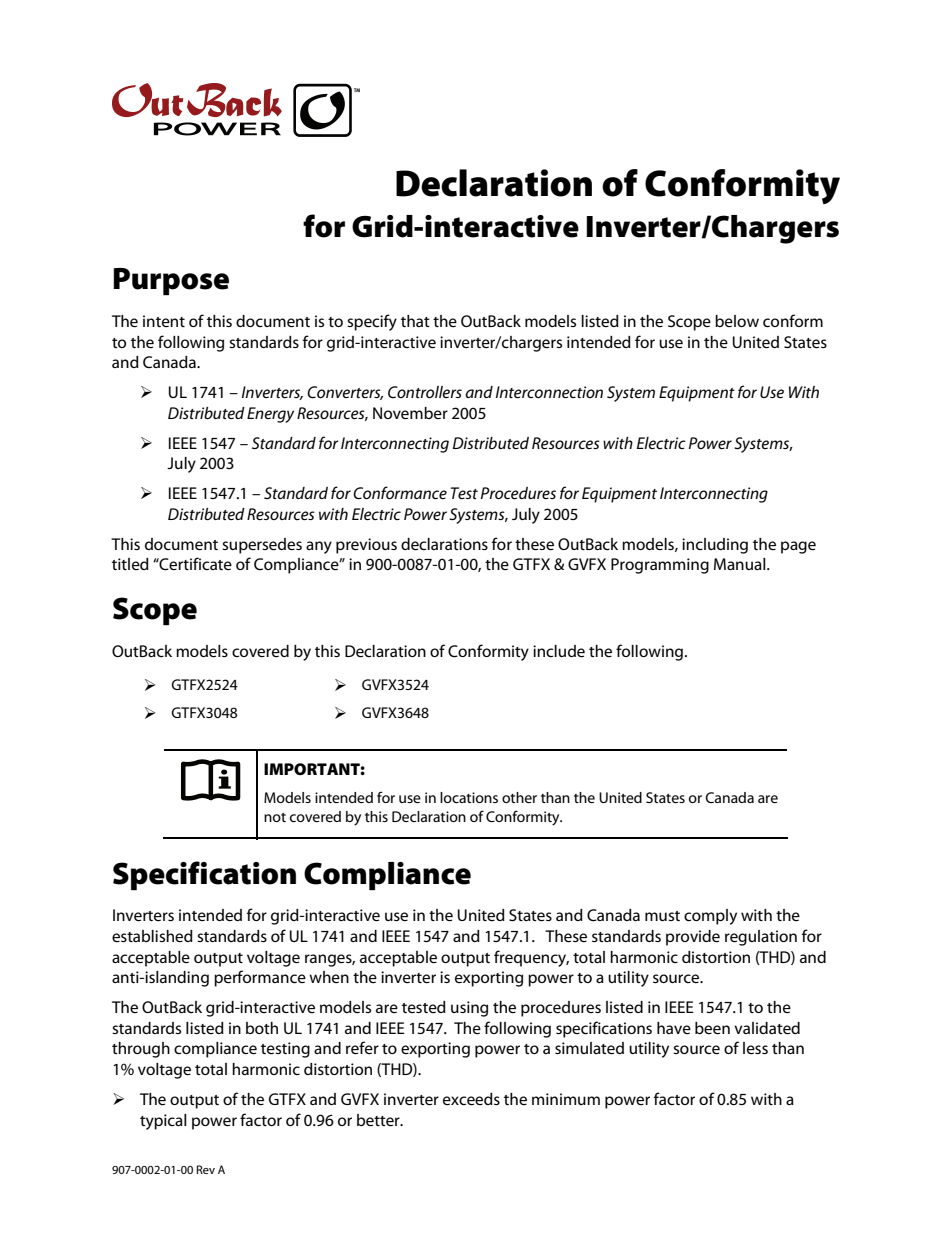  Describe the element at coordinates (164, 321) in the screenshot. I see `intent` at that location.
